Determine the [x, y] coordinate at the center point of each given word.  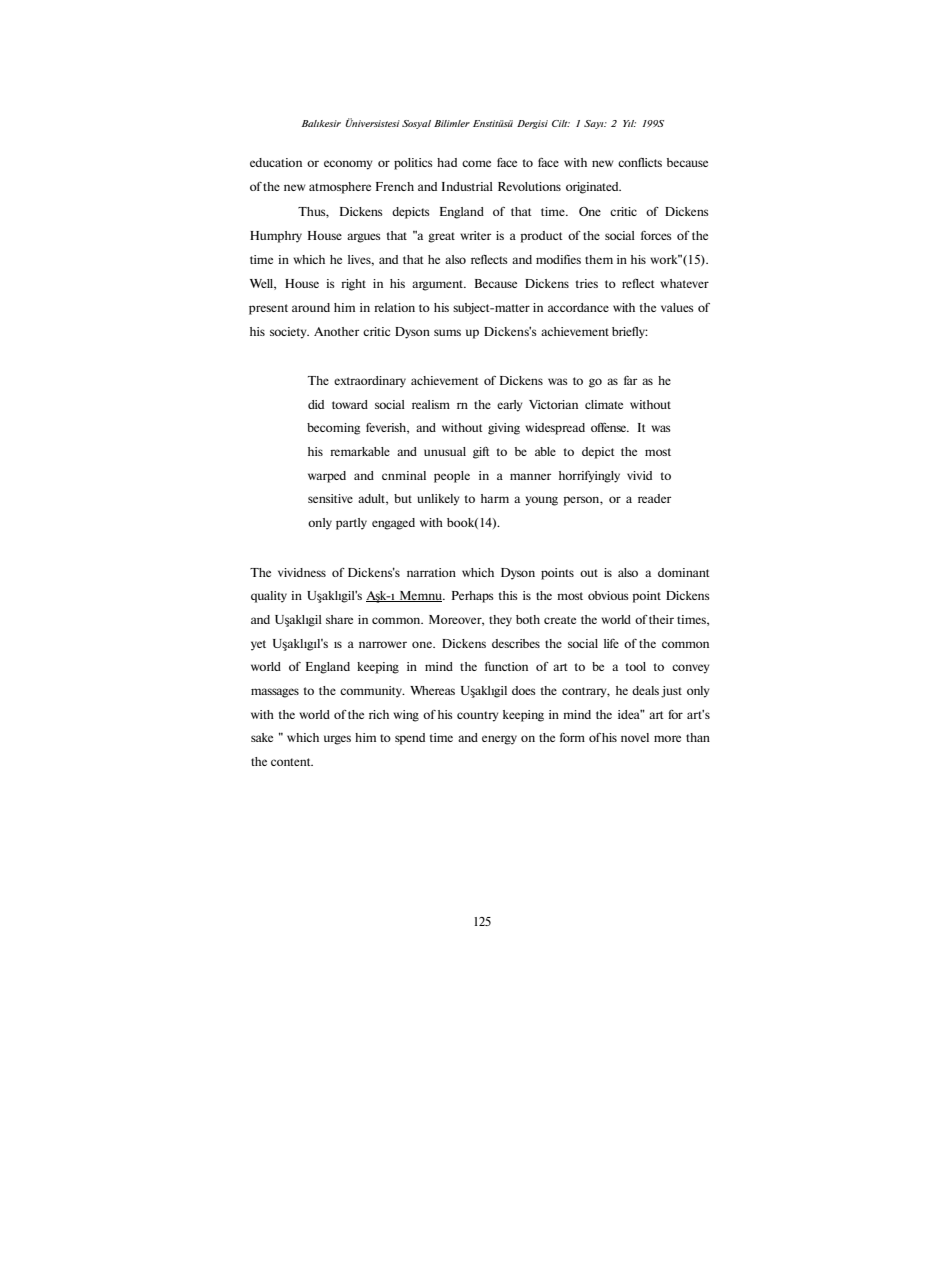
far [630, 380]
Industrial [467, 186]
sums [447, 332]
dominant [684, 572]
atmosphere [340, 188]
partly [351, 524]
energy [499, 740]
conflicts [640, 162]
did [316, 404]
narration [431, 572]
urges [337, 740]
